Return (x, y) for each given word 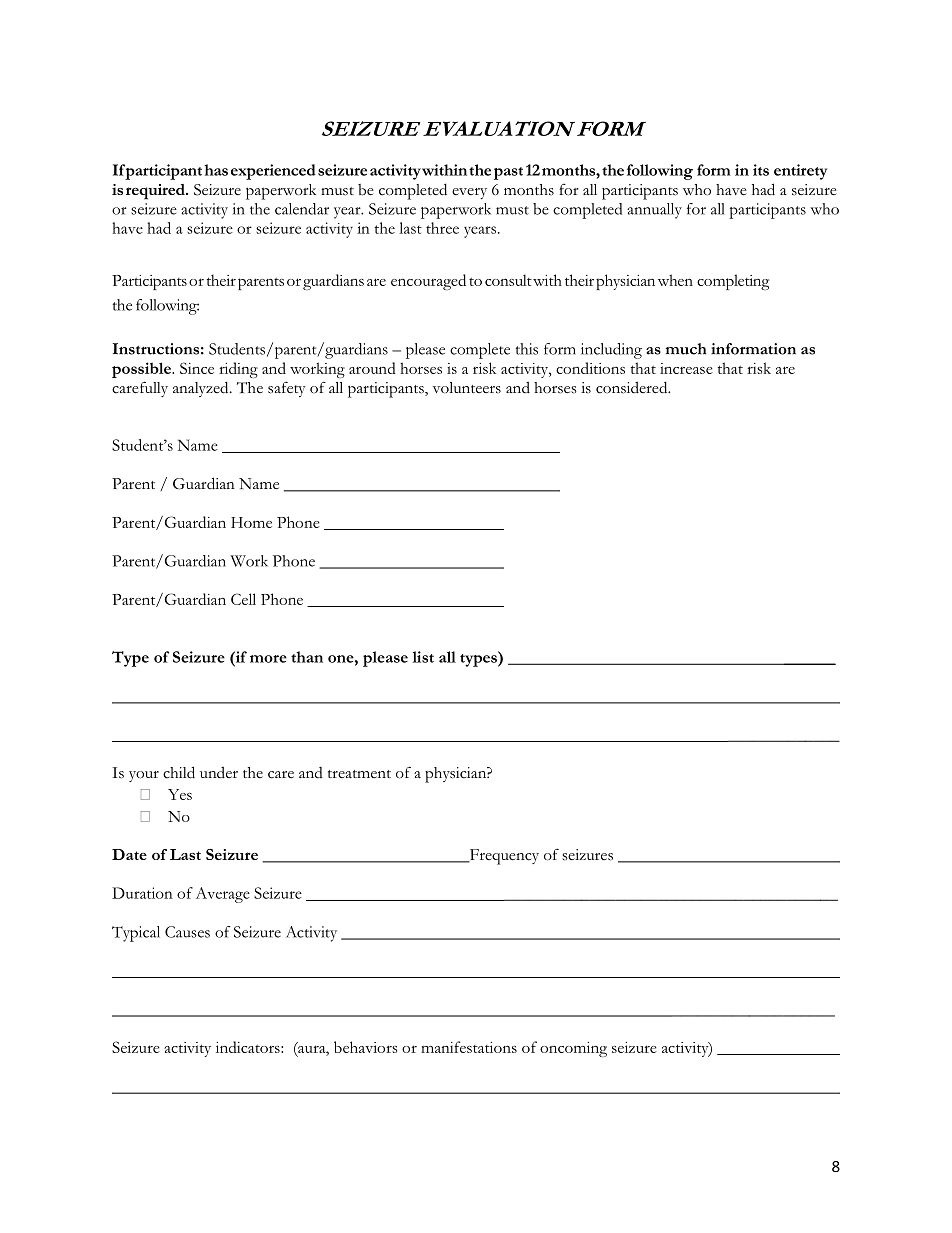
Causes (187, 932)
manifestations (469, 1047)
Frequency (503, 857)
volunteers (467, 388)
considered (633, 387)
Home (251, 522)
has (216, 170)
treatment (359, 774)
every (469, 193)
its (761, 170)
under (219, 772)
